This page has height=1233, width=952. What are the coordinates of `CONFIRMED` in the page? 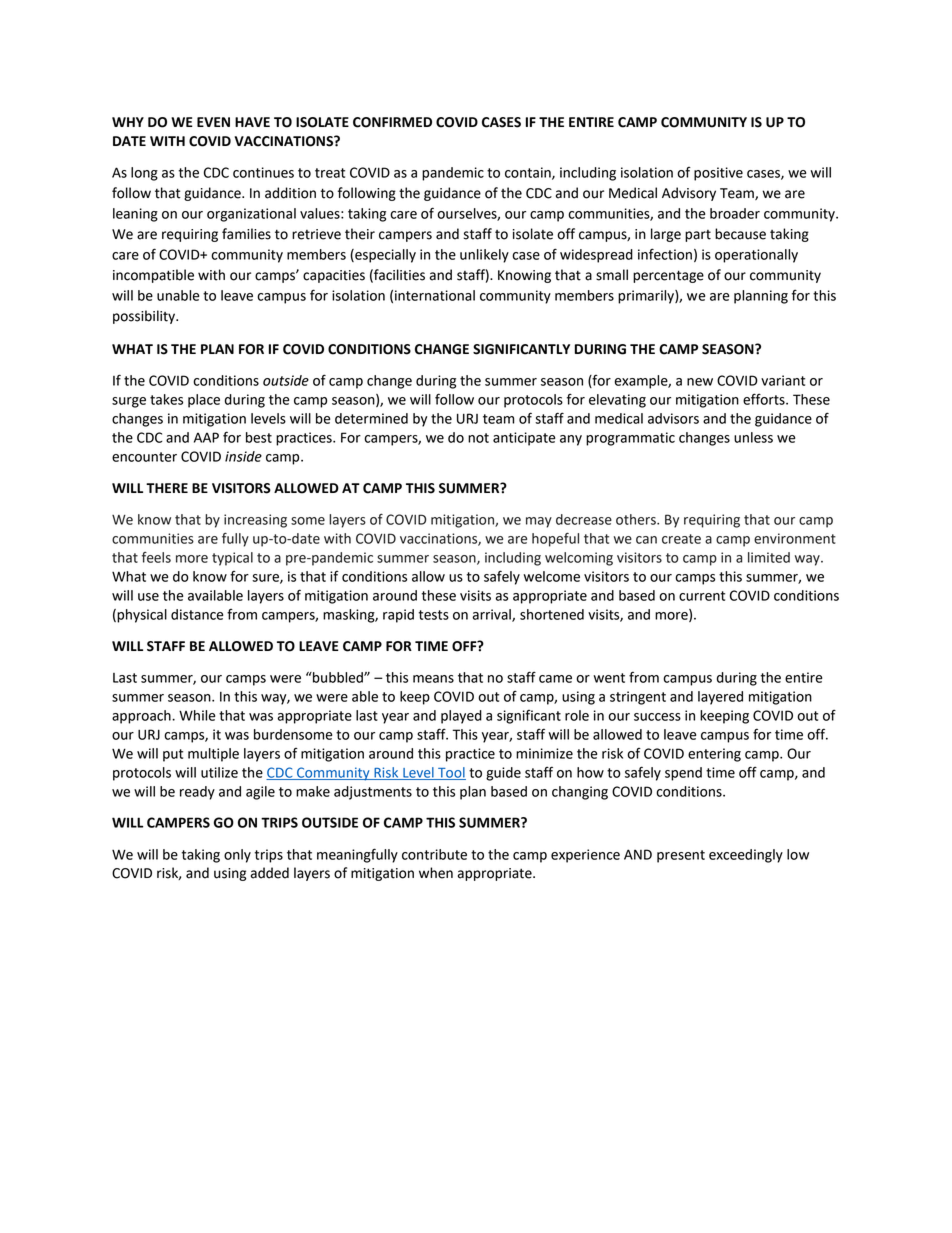 It's located at (392, 122).
